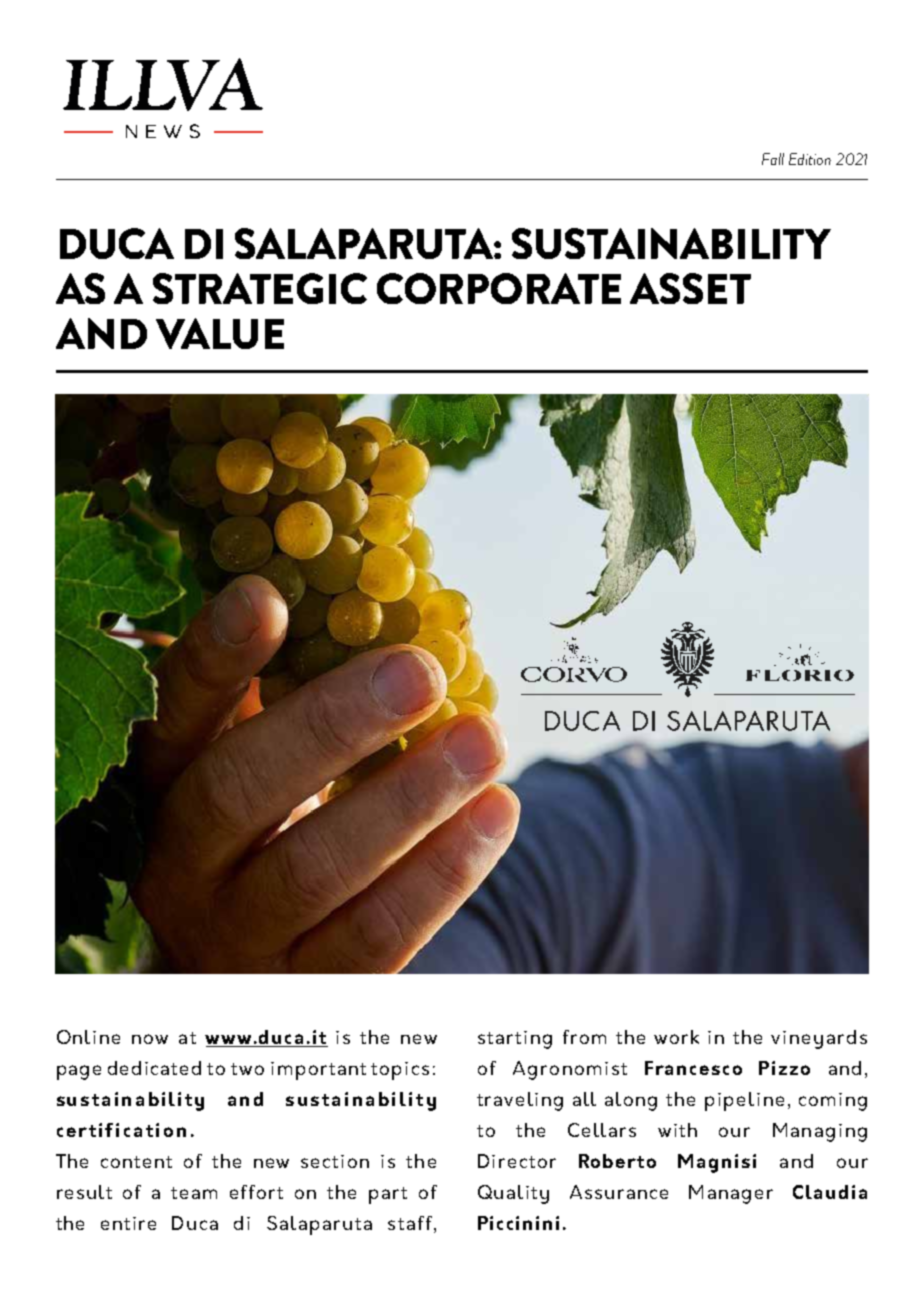 The image size is (924, 1308). I want to click on team, so click(194, 1193).
